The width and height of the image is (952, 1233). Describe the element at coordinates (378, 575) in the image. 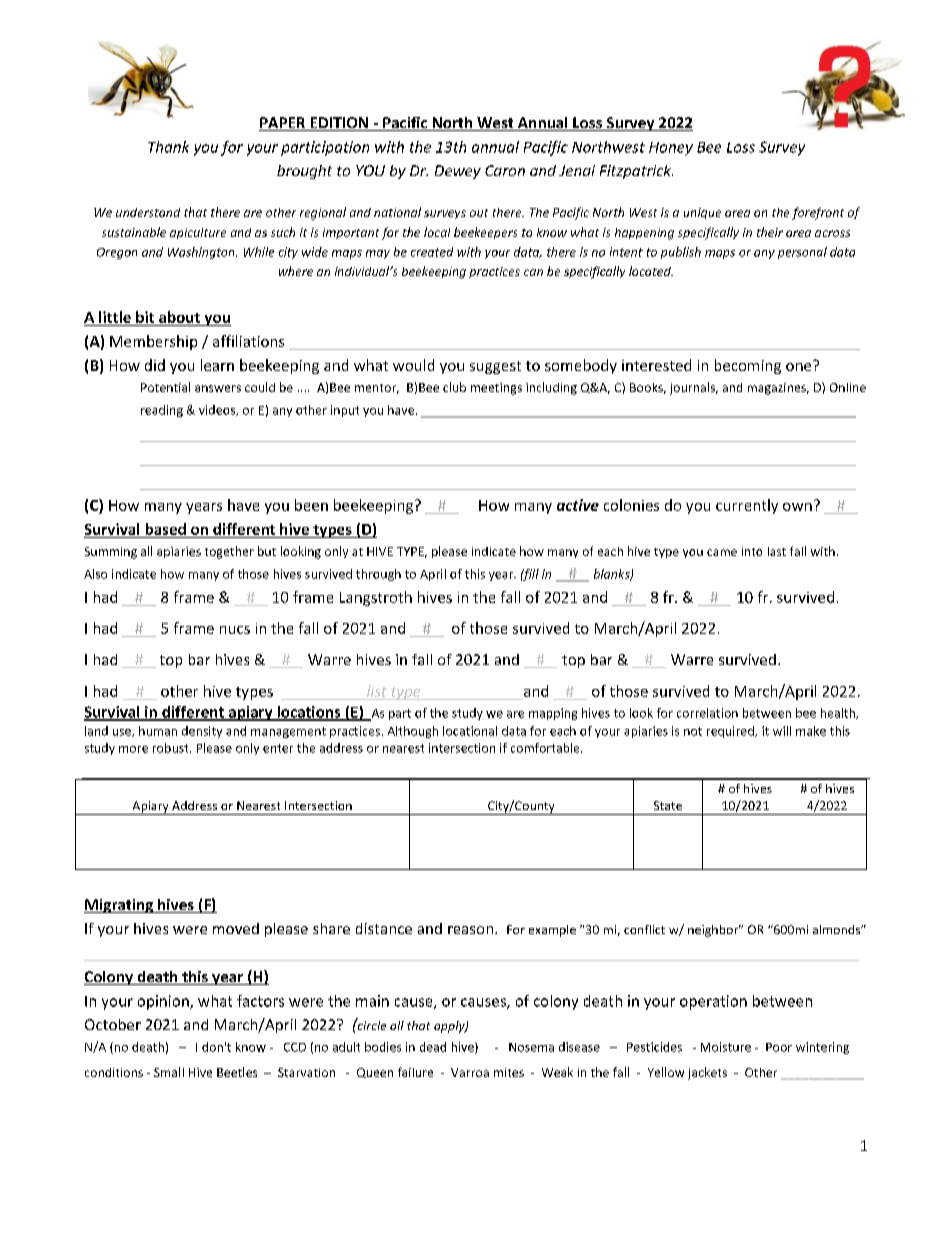

I see `through` at that location.
